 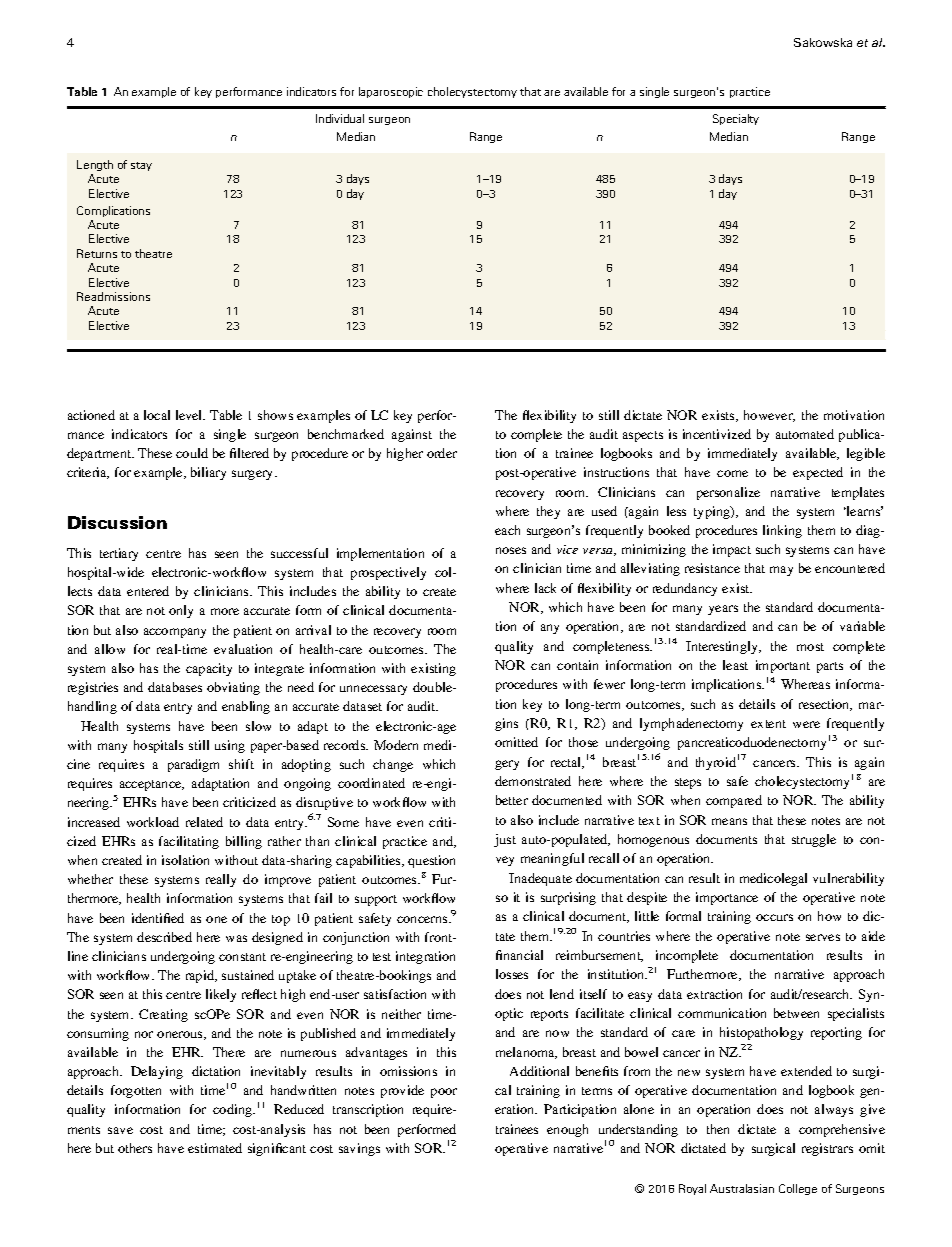 I want to click on could, so click(x=192, y=453).
